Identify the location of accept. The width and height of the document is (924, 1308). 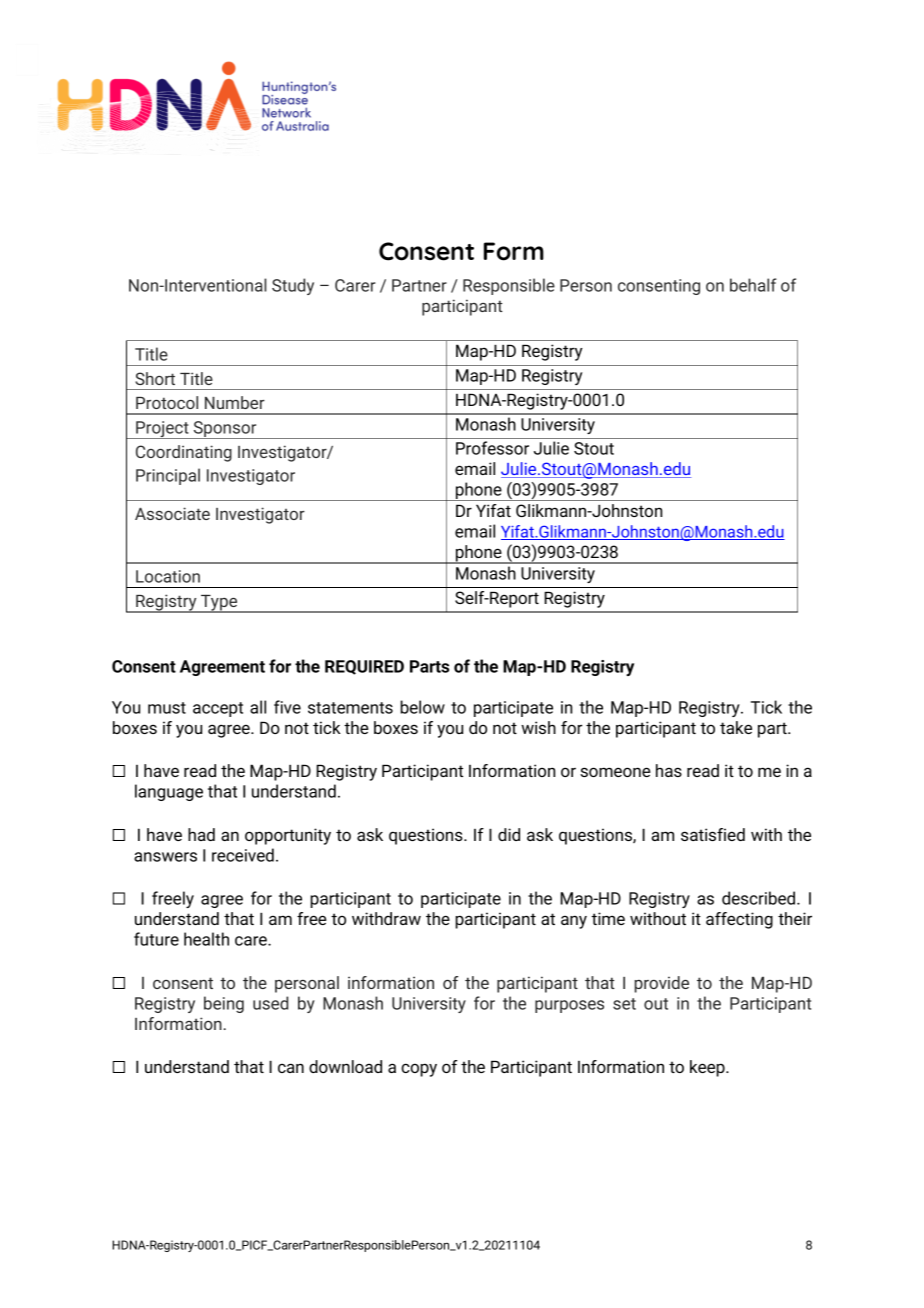
(218, 709).
